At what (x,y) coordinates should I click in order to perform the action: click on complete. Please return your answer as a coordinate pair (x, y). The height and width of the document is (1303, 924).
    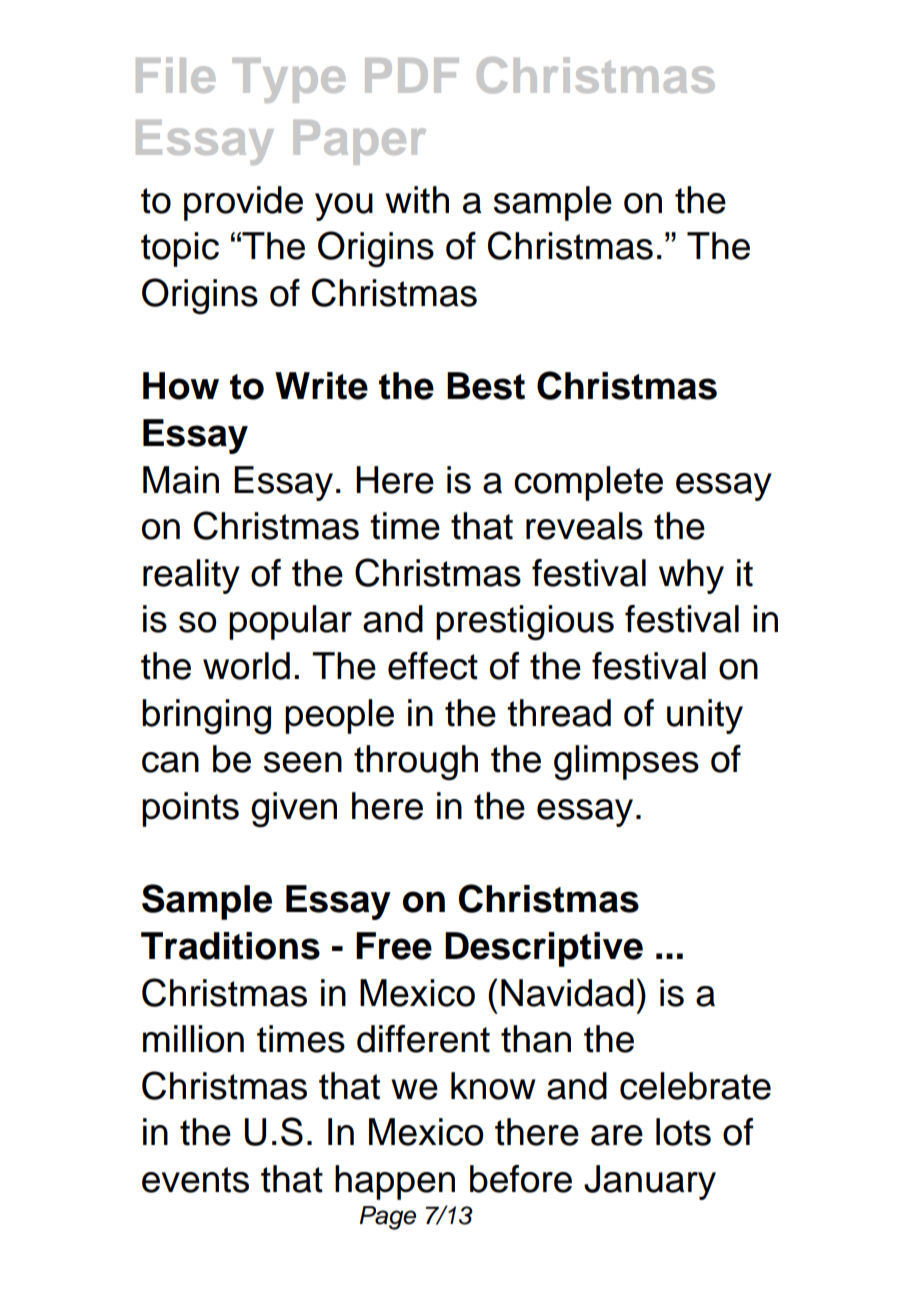
    Looking at the image, I should click on (588, 483).
